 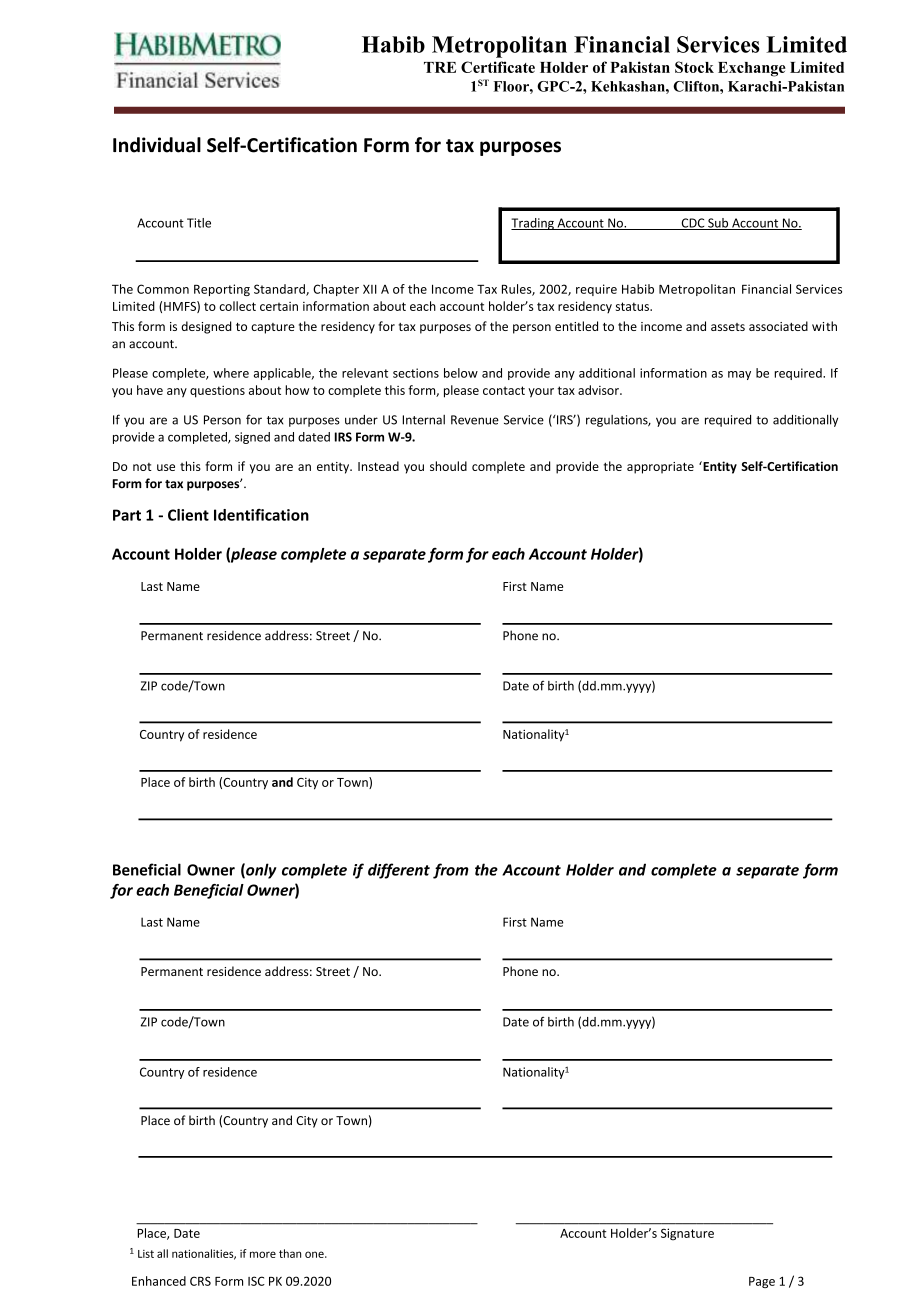 I want to click on appropriate, so click(x=660, y=468).
